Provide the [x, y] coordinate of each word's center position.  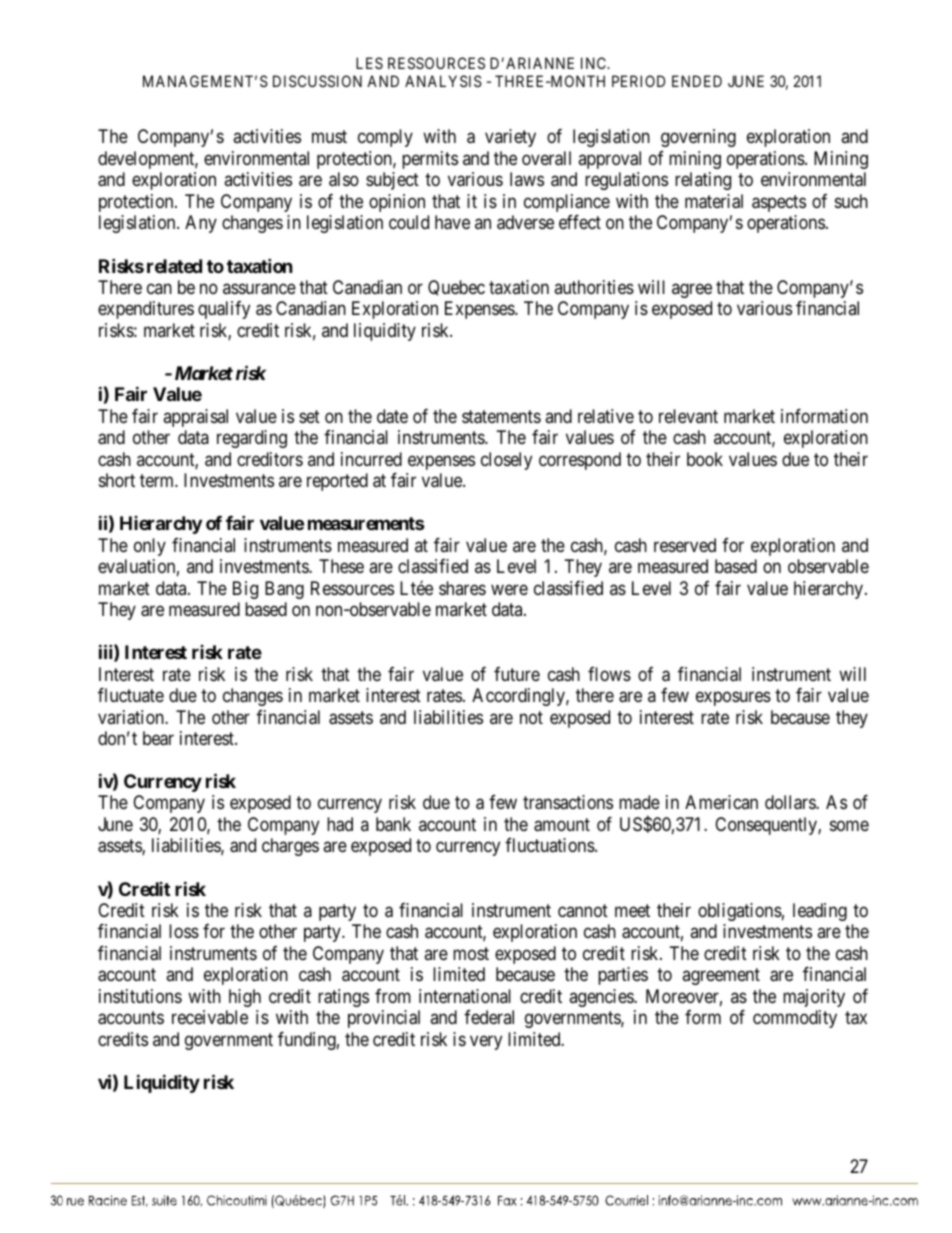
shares [462, 588]
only [150, 547]
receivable [210, 1017]
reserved [685, 545]
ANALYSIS [443, 81]
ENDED [697, 81]
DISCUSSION [317, 81]
